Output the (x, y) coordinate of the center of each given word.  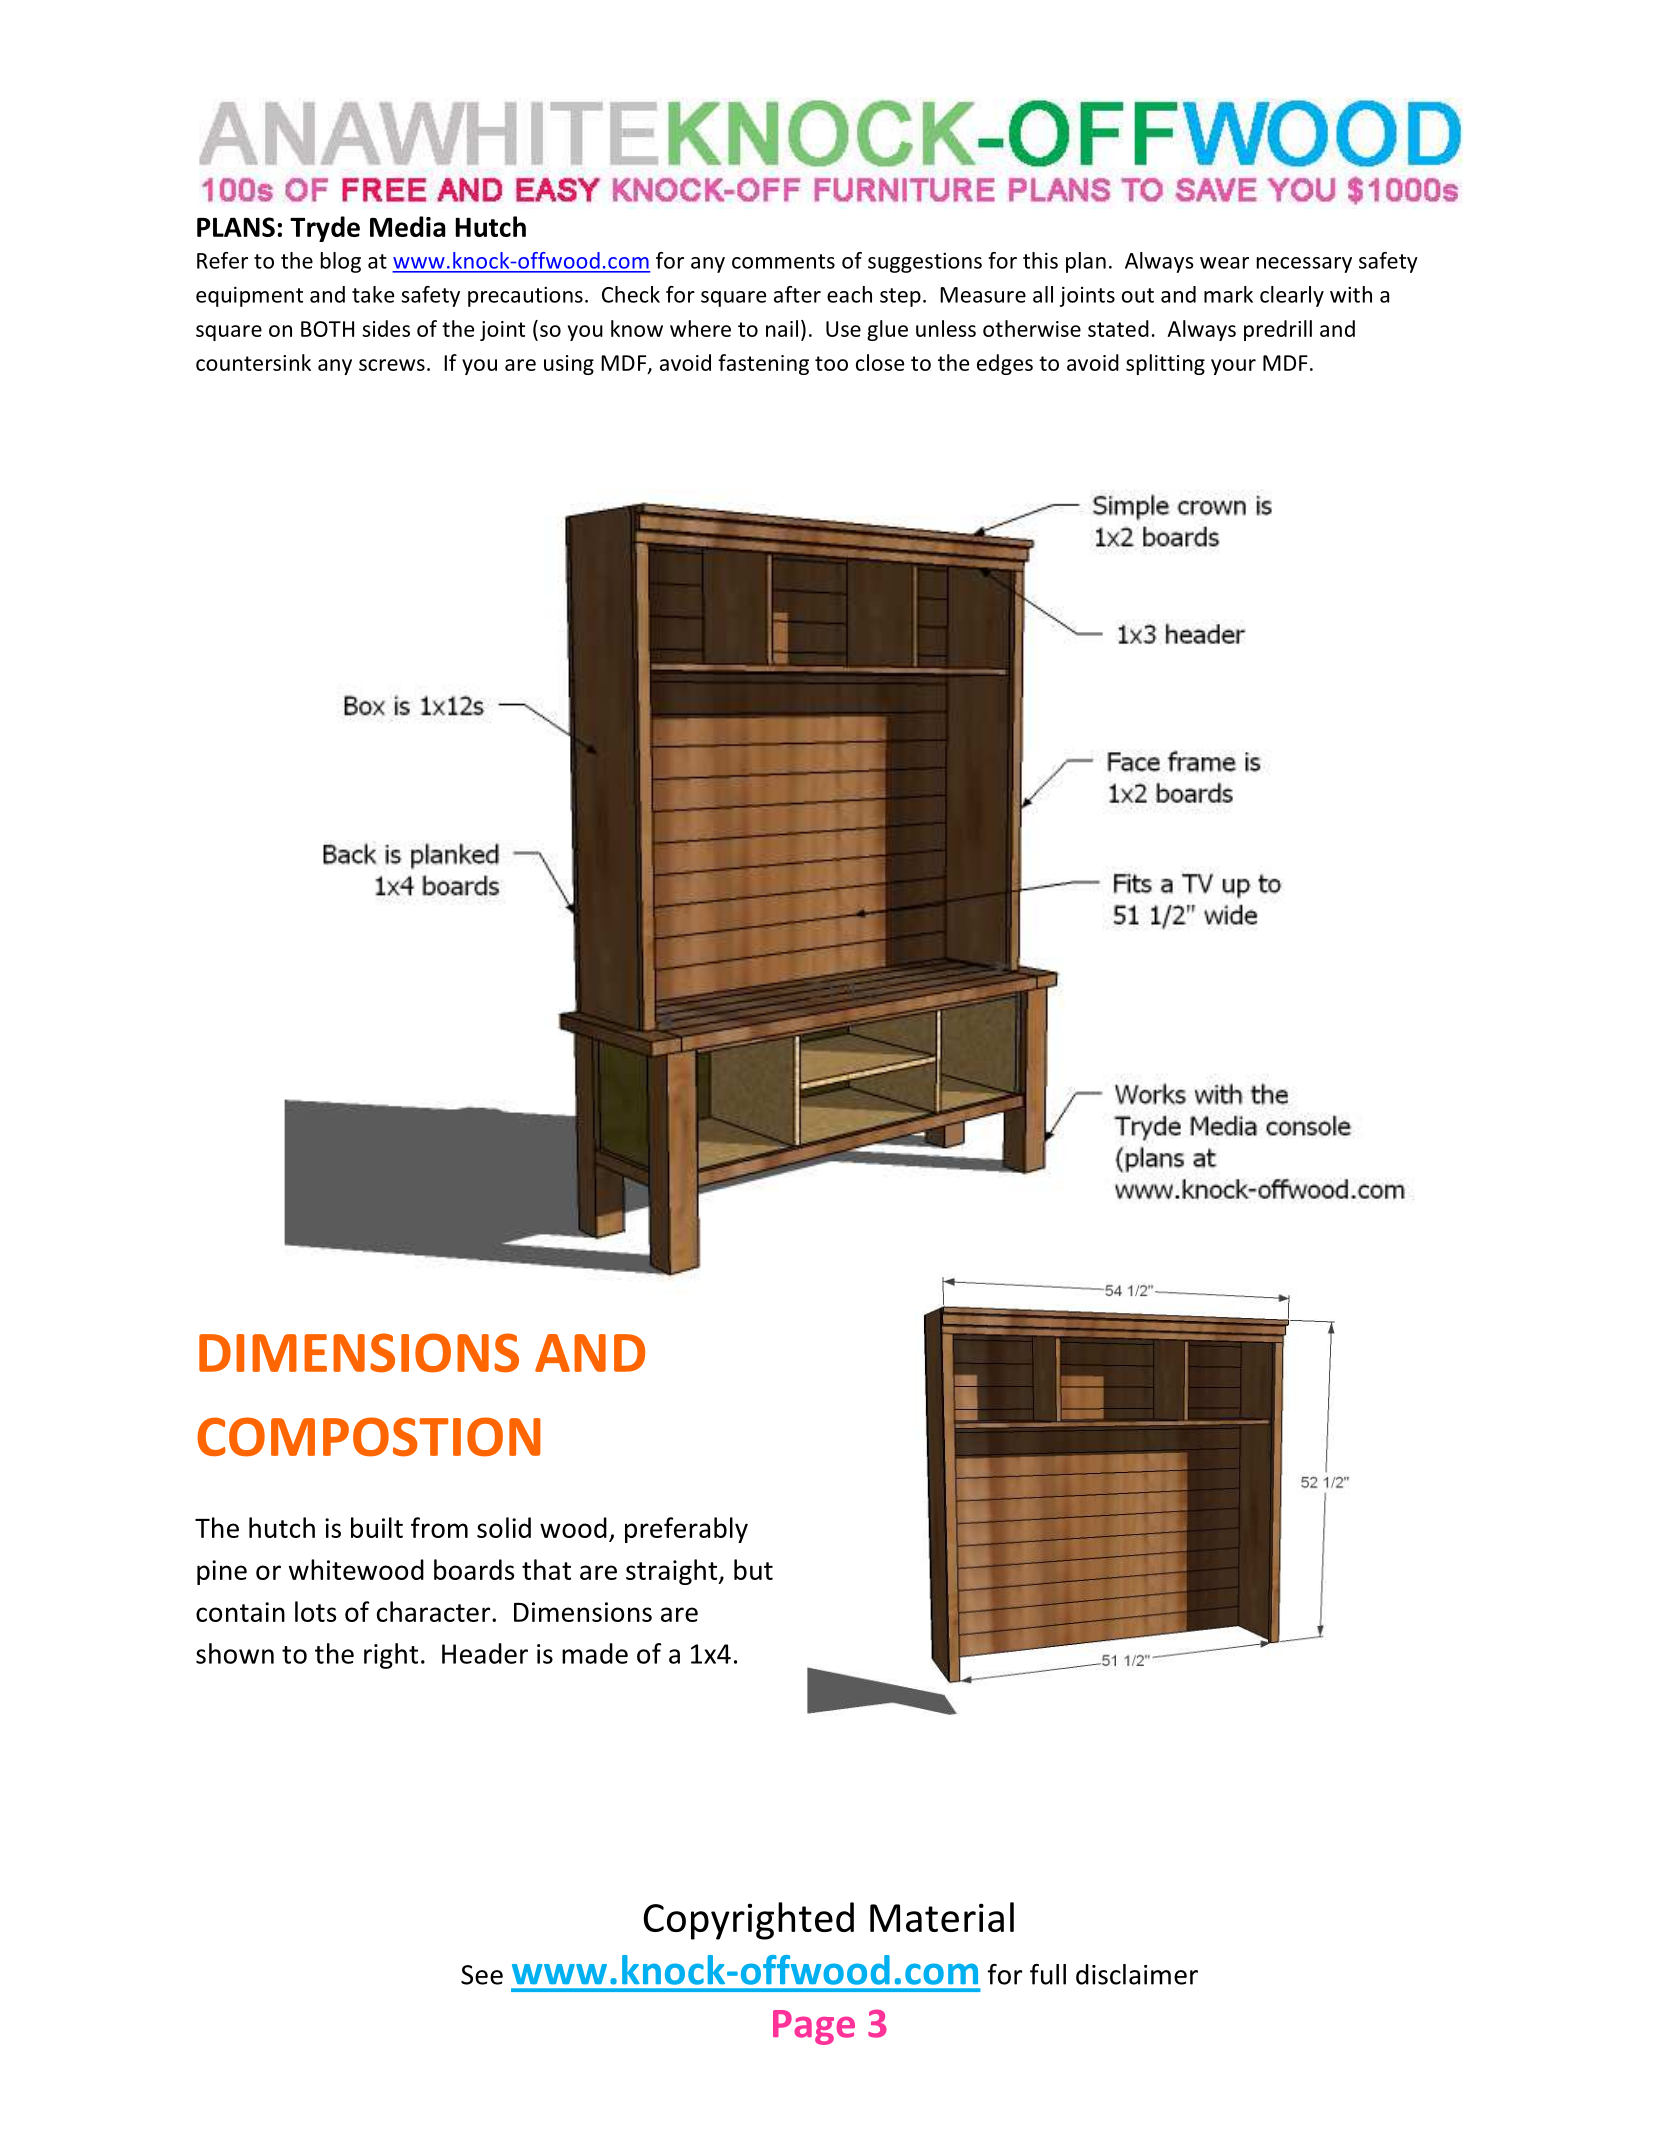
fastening (763, 364)
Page (814, 2027)
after (797, 294)
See (482, 1975)
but (753, 1569)
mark (1228, 294)
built (377, 1527)
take (373, 294)
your (1233, 367)
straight (673, 1572)
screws (392, 365)
